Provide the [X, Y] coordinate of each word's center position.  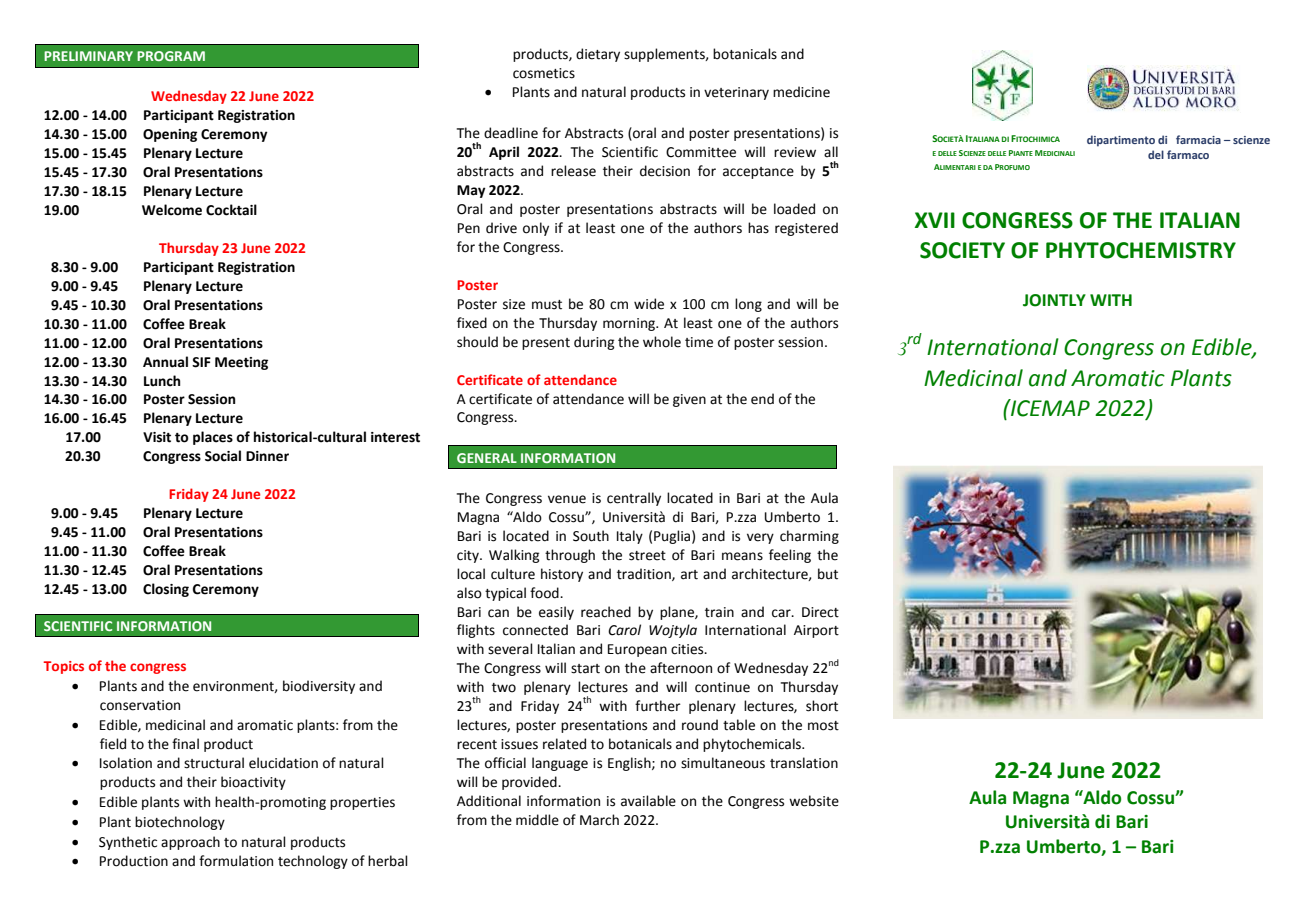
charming [809, 537]
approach [190, 843]
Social [223, 456]
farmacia [1198, 139]
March [599, 820]
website [814, 801]
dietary [598, 55]
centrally [634, 499]
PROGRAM [171, 56]
